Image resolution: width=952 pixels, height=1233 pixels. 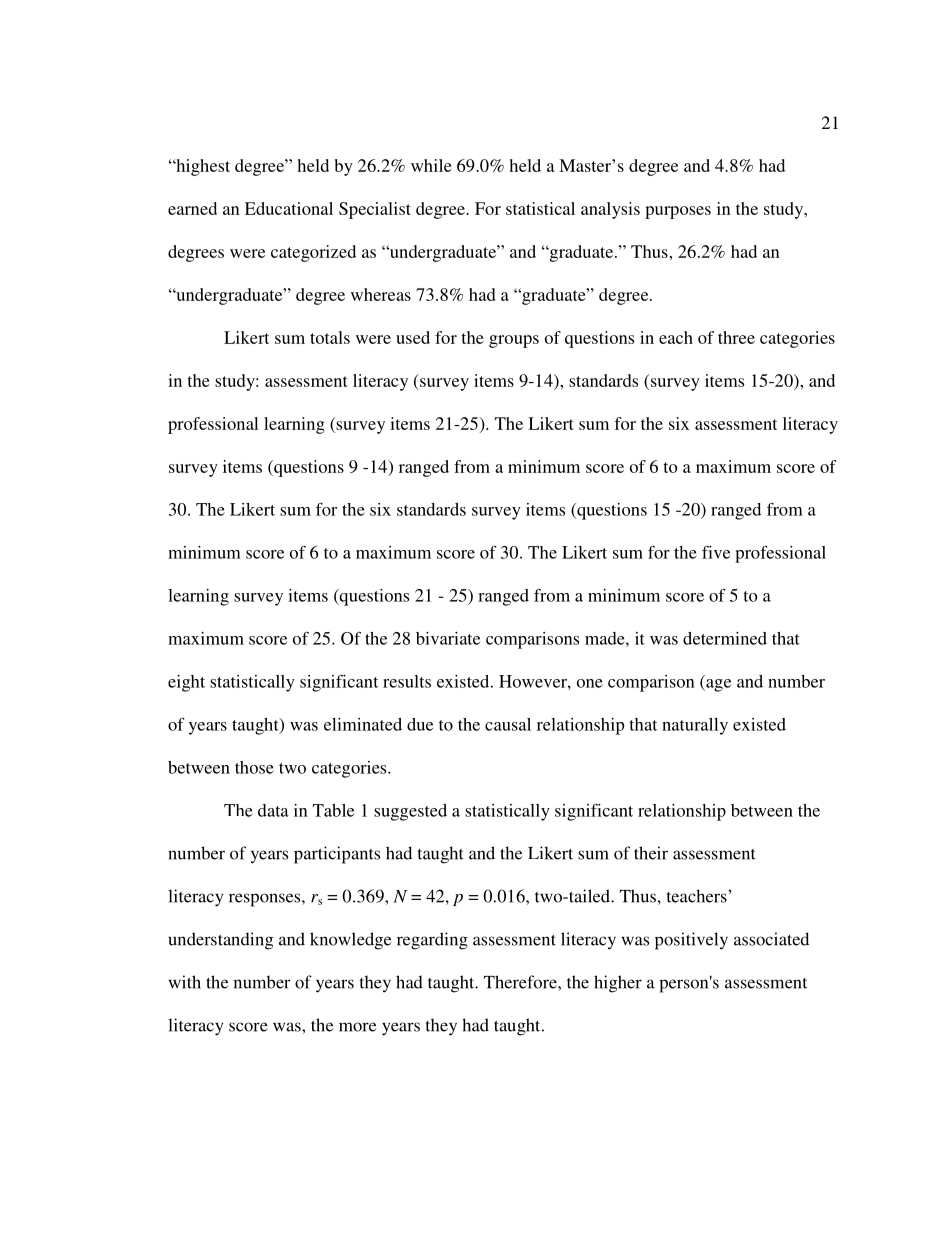 What do you see at coordinates (289, 208) in the screenshot?
I see `Educational` at bounding box center [289, 208].
